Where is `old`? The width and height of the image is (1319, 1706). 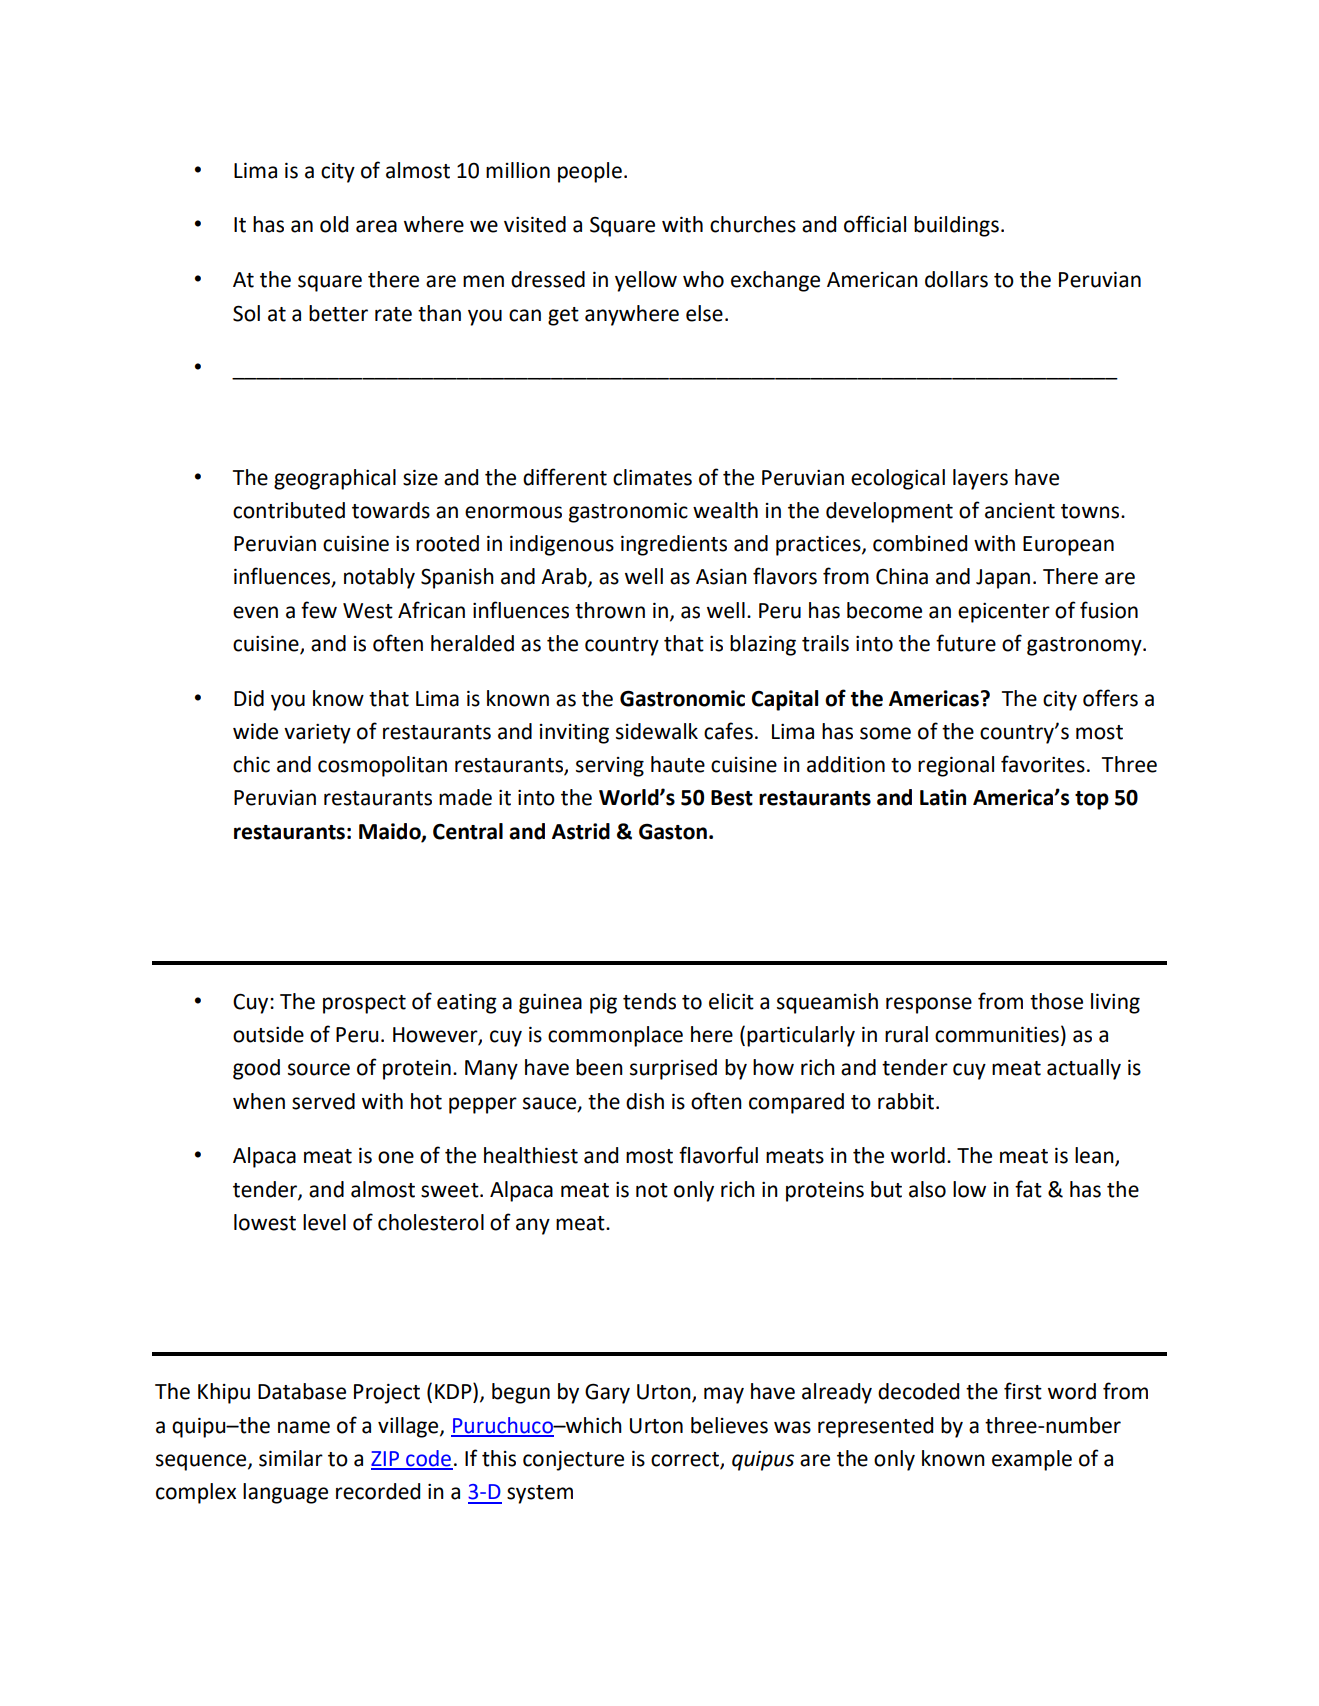 old is located at coordinates (334, 224).
